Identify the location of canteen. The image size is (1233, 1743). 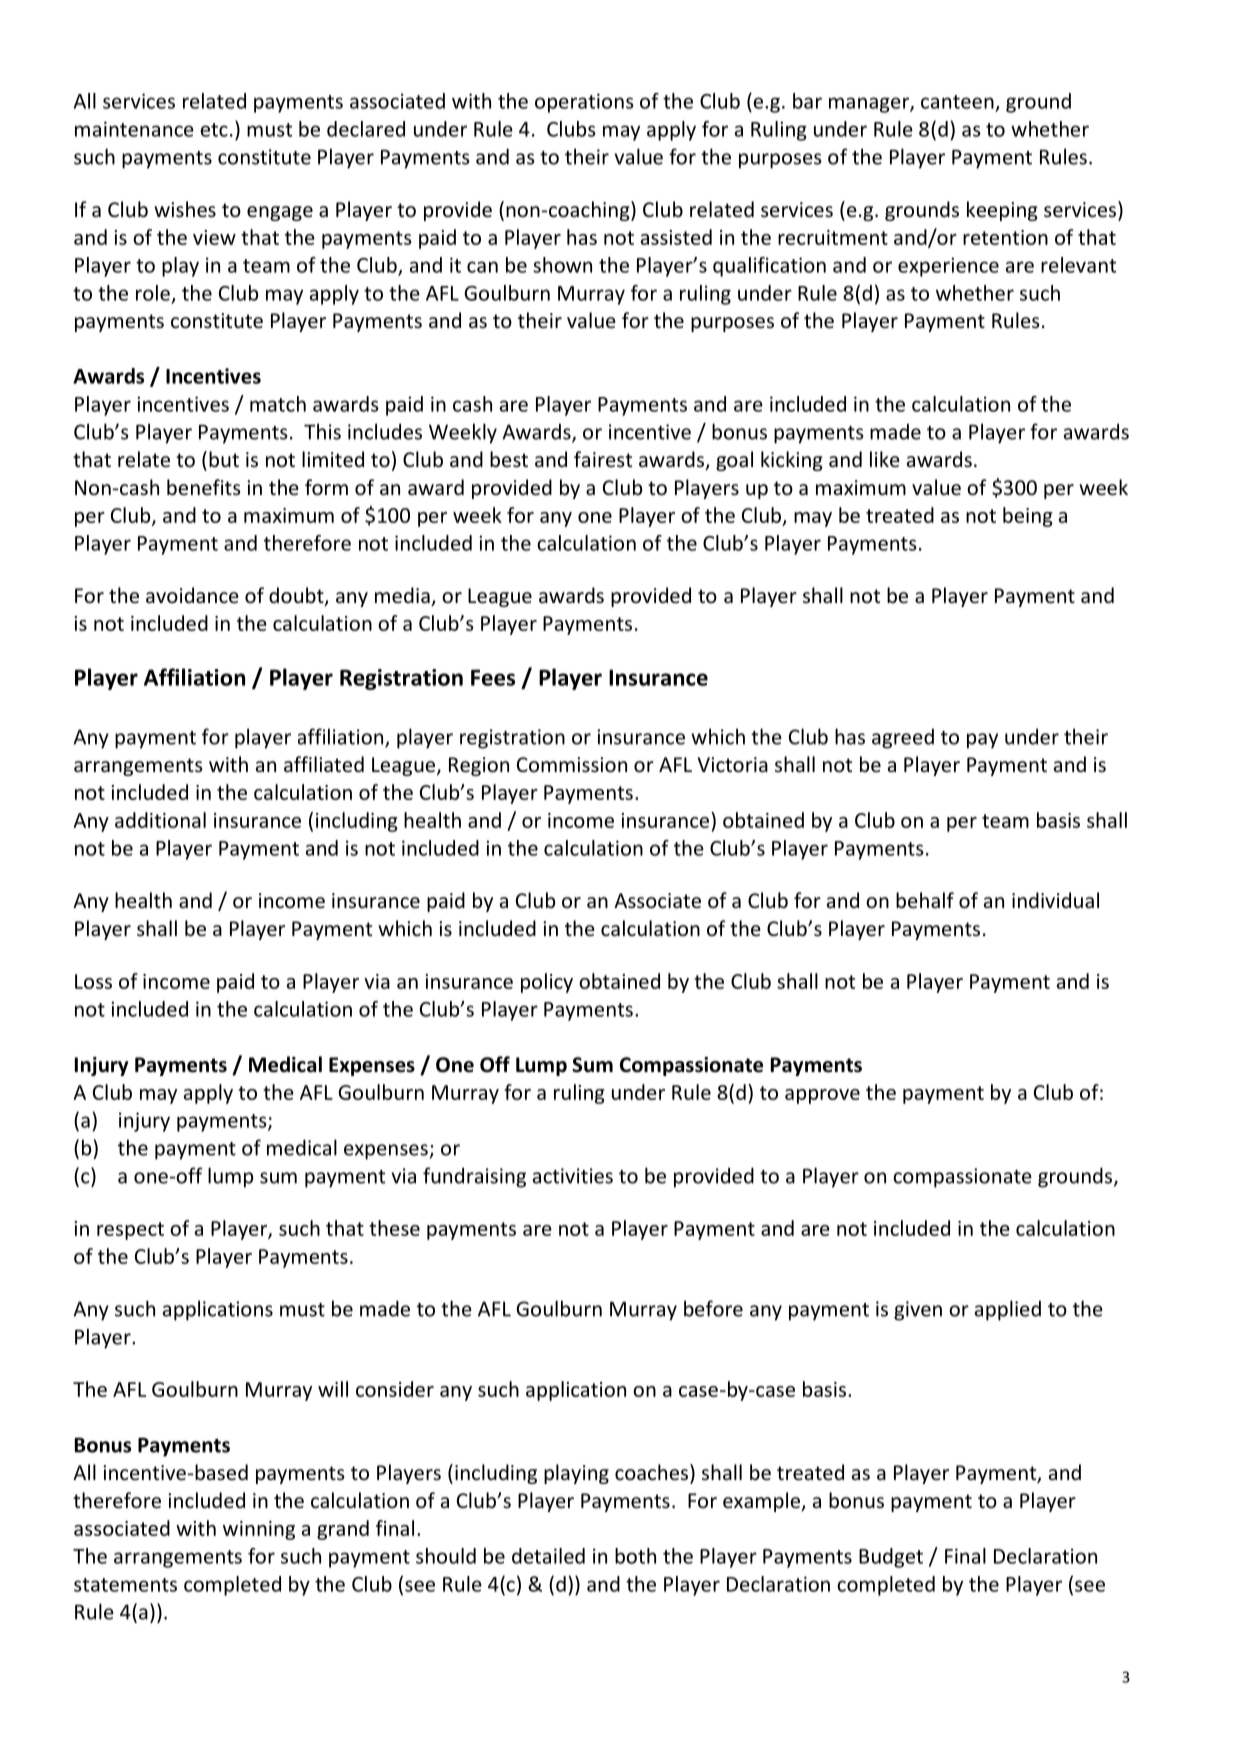
(957, 102).
